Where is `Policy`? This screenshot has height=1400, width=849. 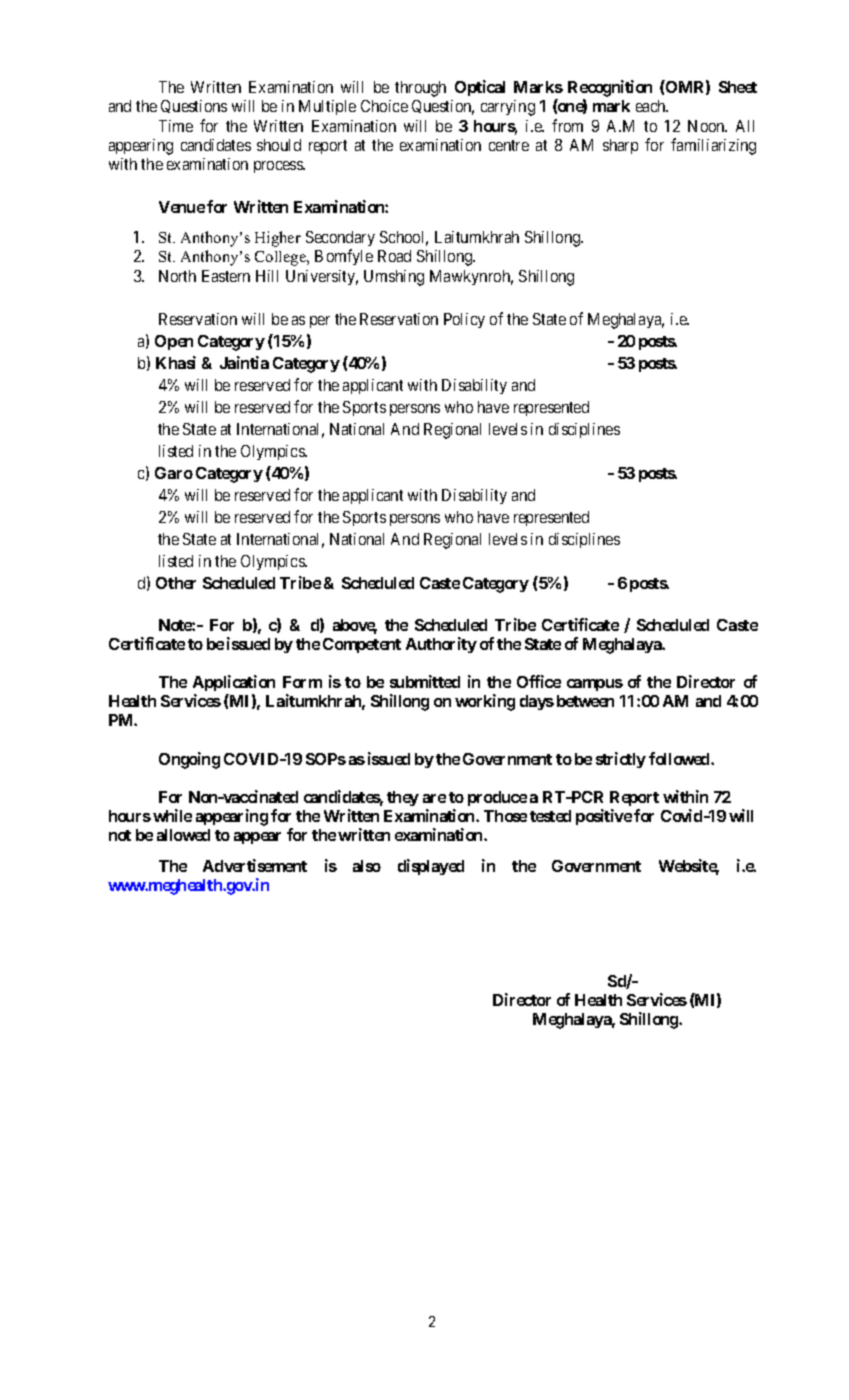
Policy is located at coordinates (464, 320).
